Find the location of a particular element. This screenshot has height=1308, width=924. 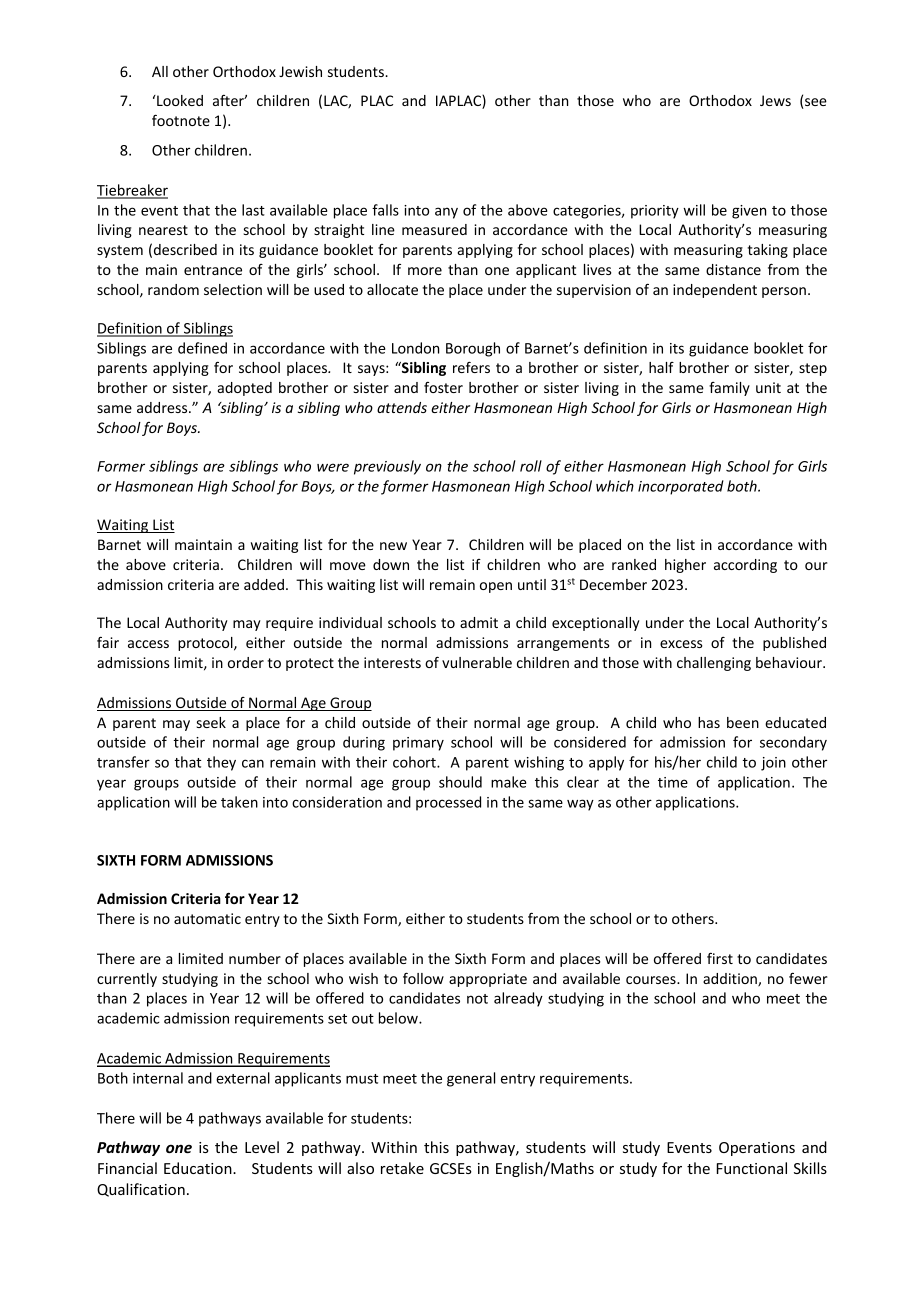

challenging is located at coordinates (714, 664).
